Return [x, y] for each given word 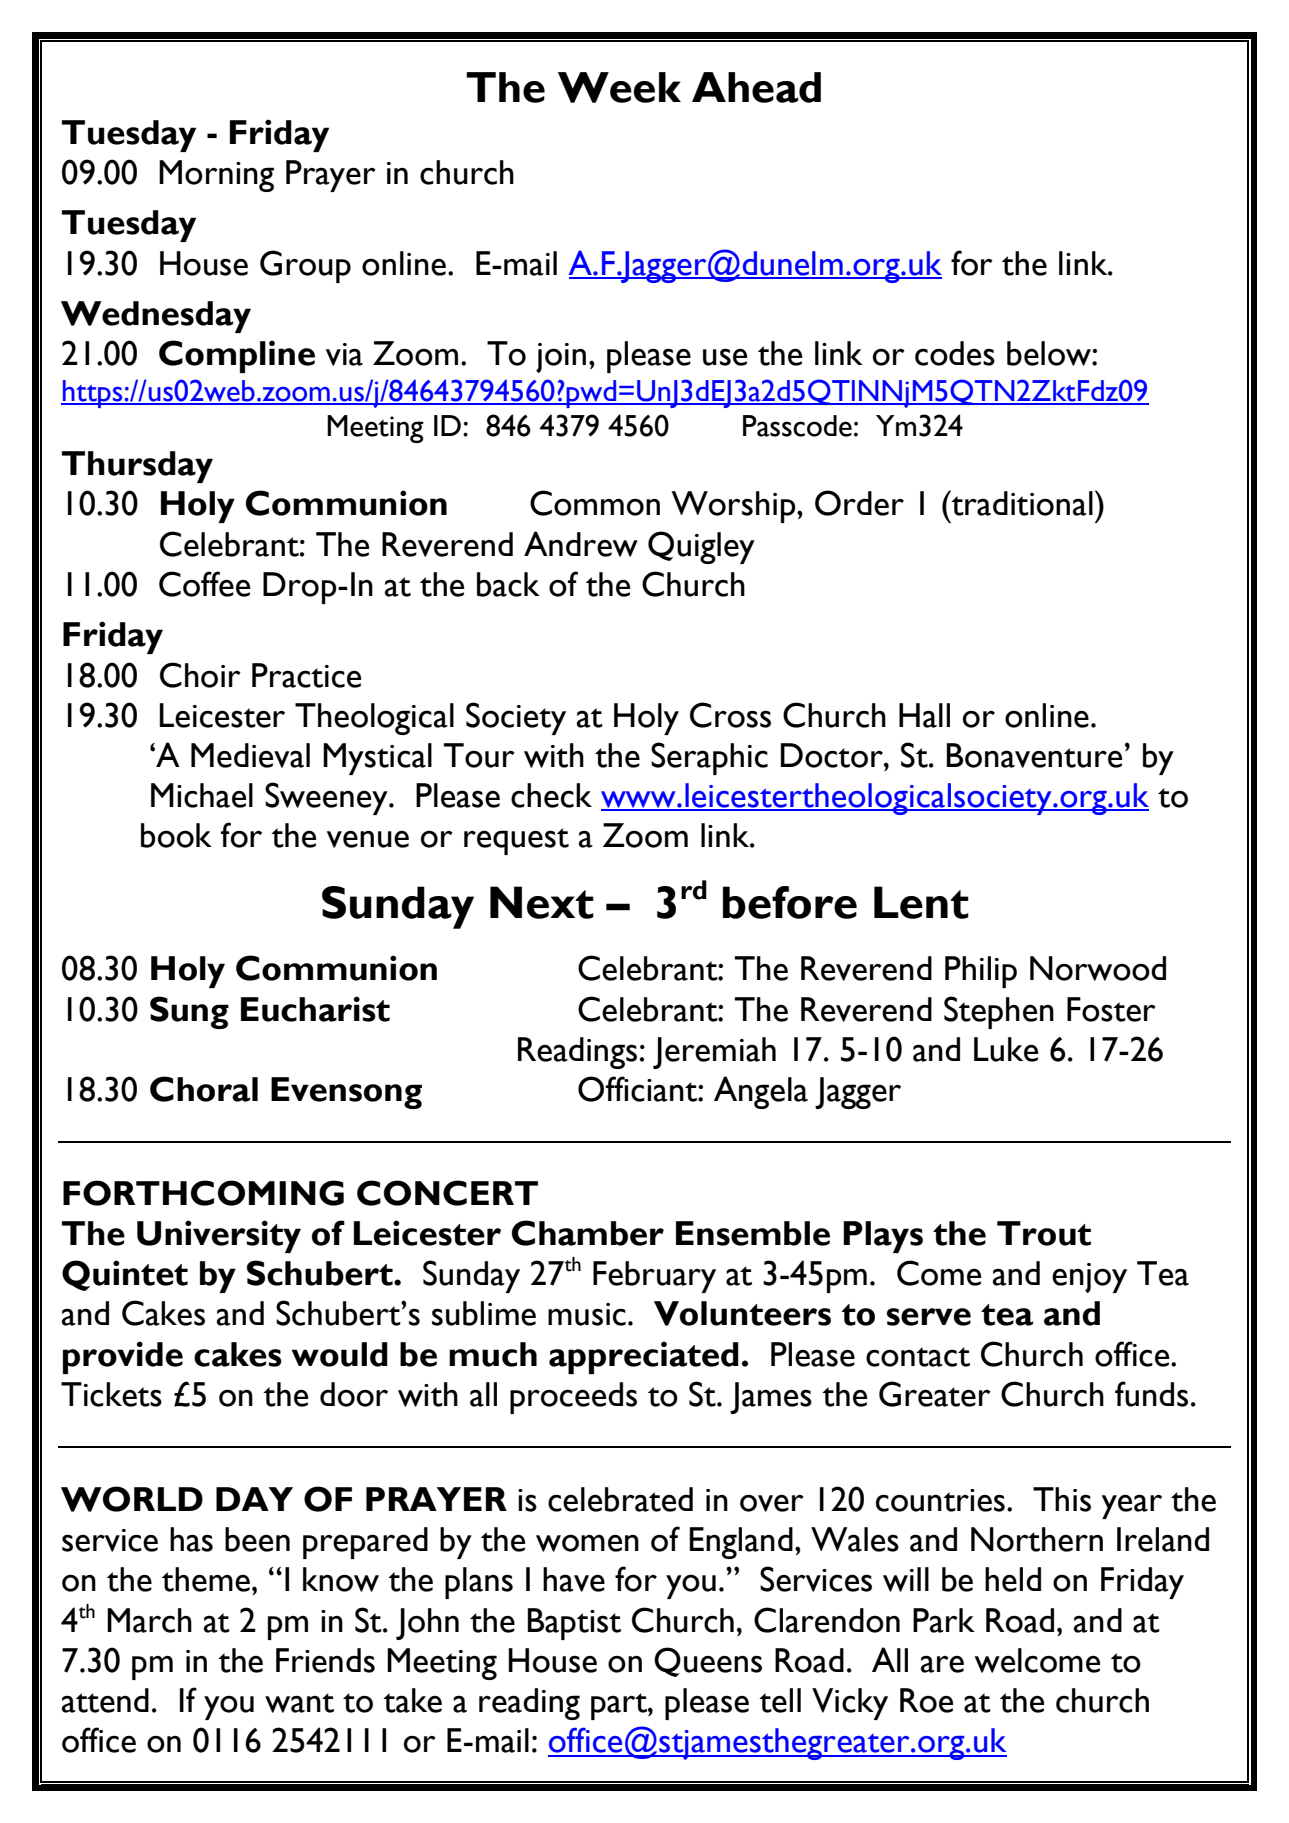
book [176, 835]
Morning [216, 176]
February [654, 1277]
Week [619, 87]
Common [595, 503]
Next [542, 902]
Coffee [204, 584]
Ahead [756, 87]
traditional [1021, 503]
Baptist [574, 1624]
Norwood [1098, 968]
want [299, 1703]
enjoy [1089, 1278]
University [219, 1236]
